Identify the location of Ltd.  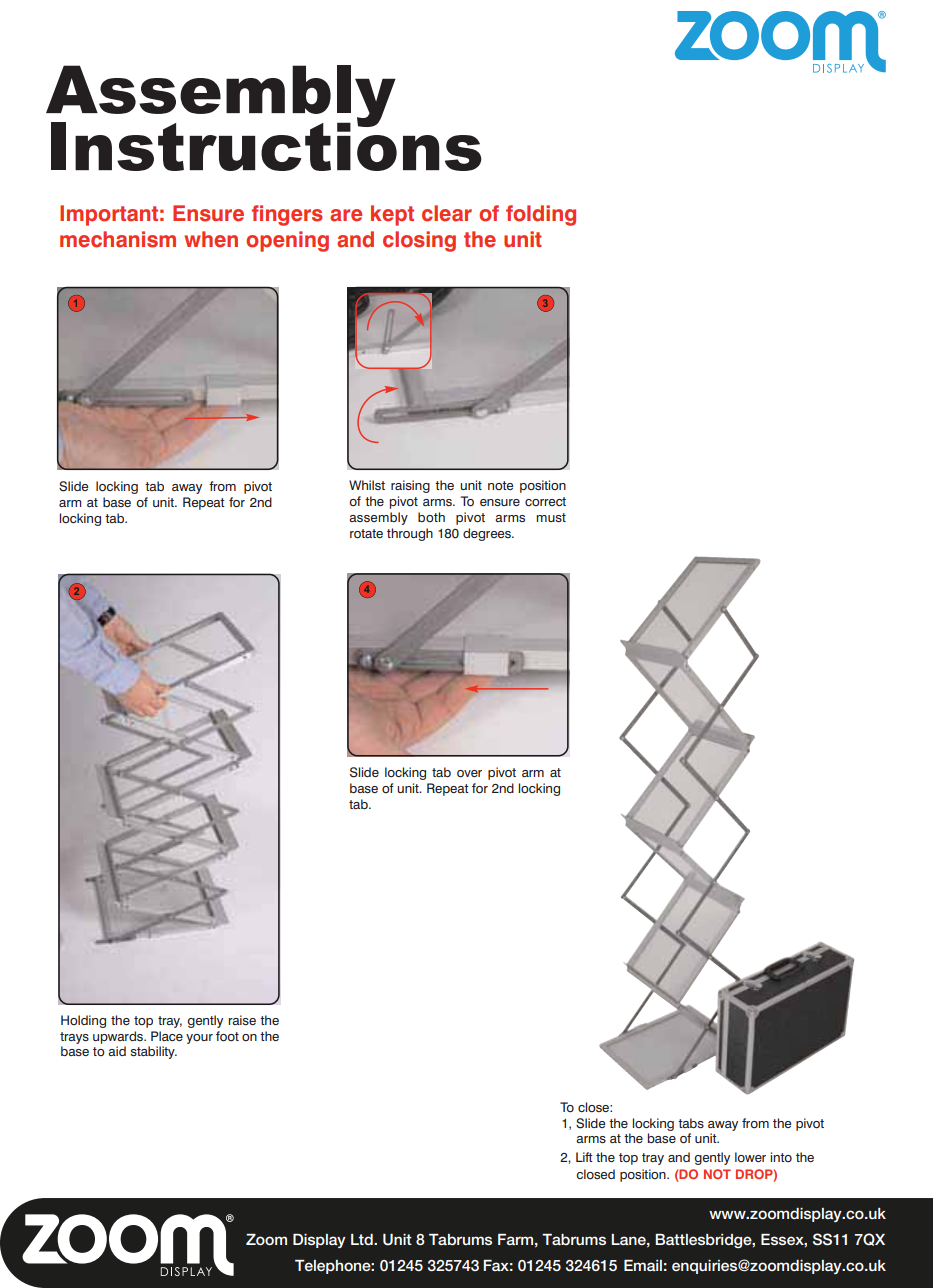
(363, 1239).
